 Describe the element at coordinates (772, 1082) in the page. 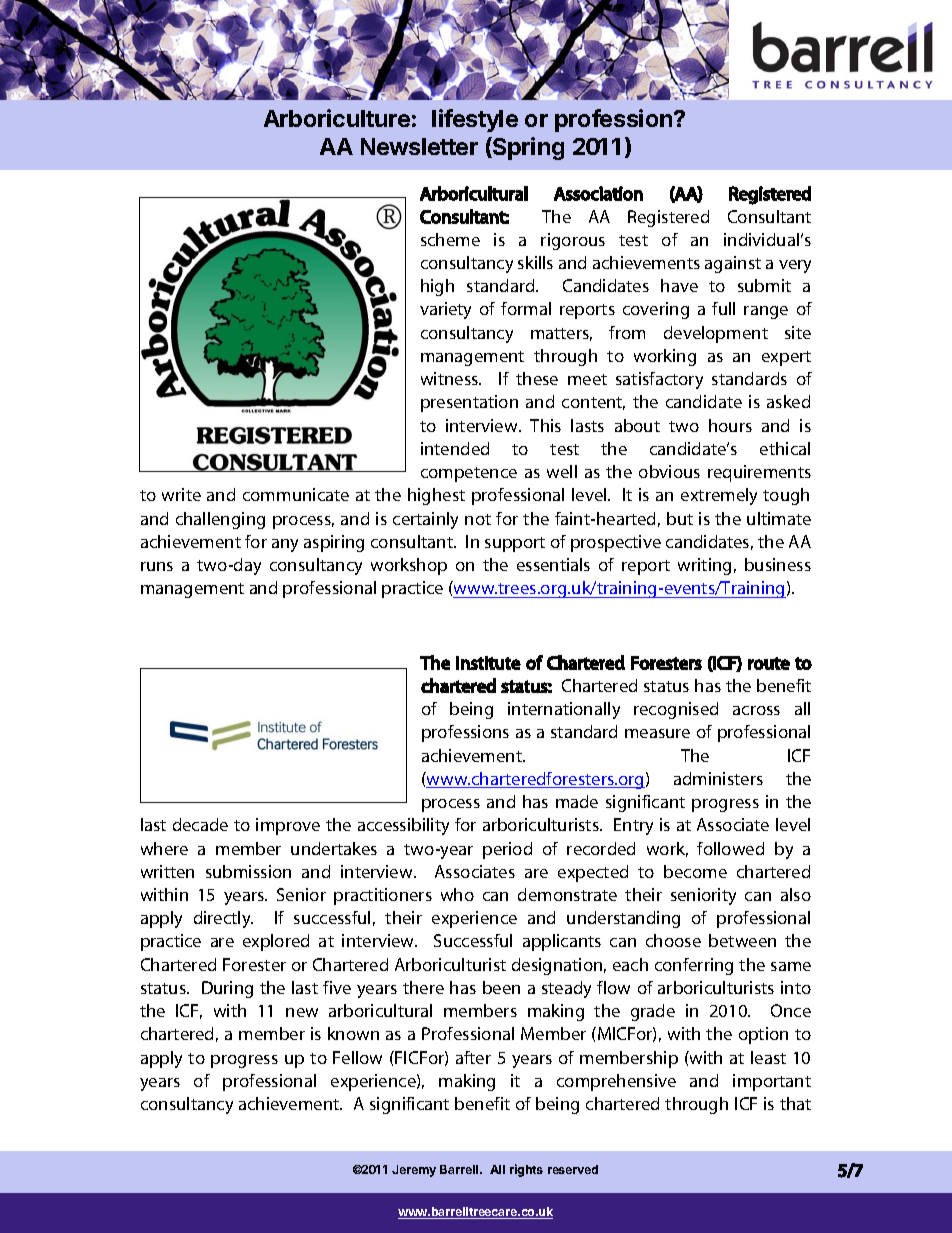

I see `important` at that location.
